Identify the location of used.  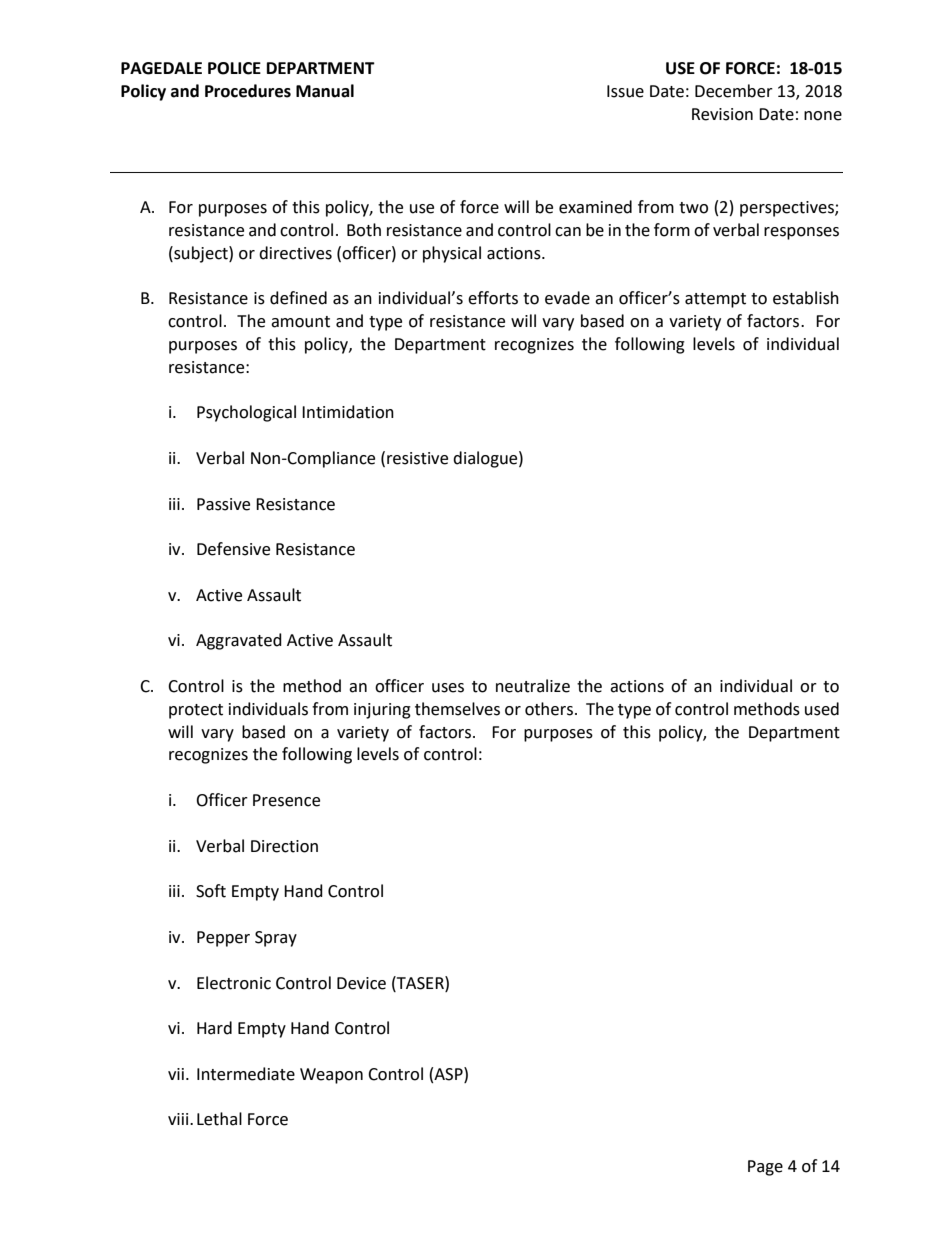
(822, 709).
